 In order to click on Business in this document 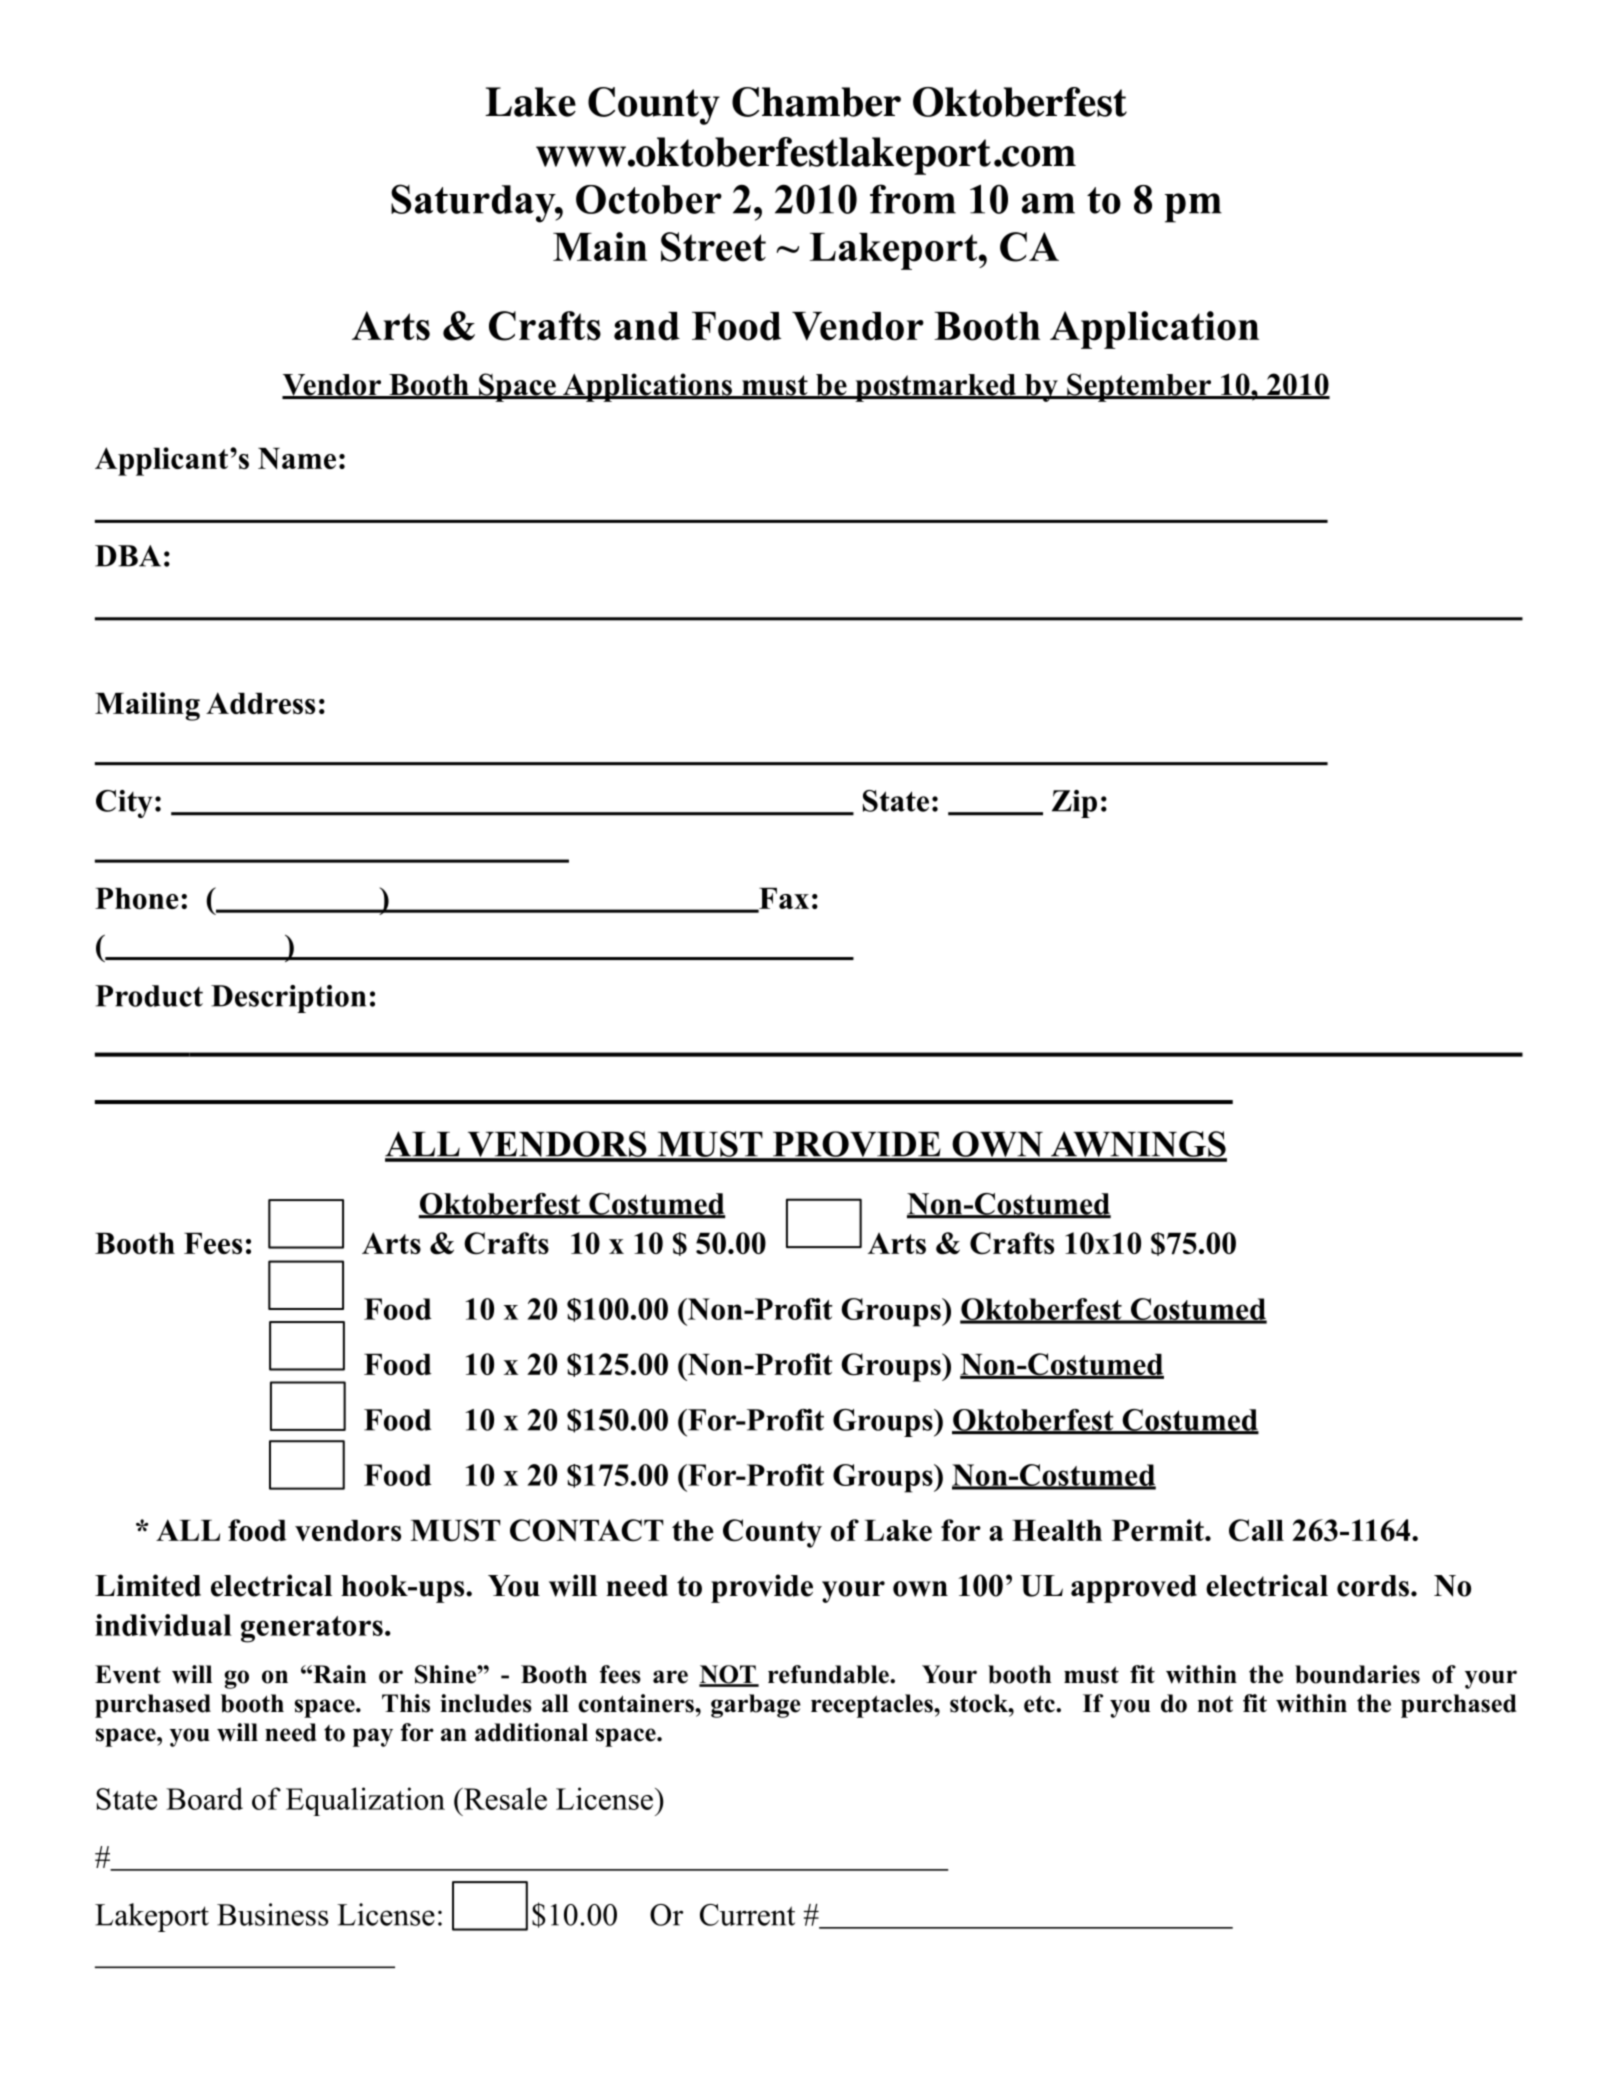, I will do `click(272, 1914)`.
